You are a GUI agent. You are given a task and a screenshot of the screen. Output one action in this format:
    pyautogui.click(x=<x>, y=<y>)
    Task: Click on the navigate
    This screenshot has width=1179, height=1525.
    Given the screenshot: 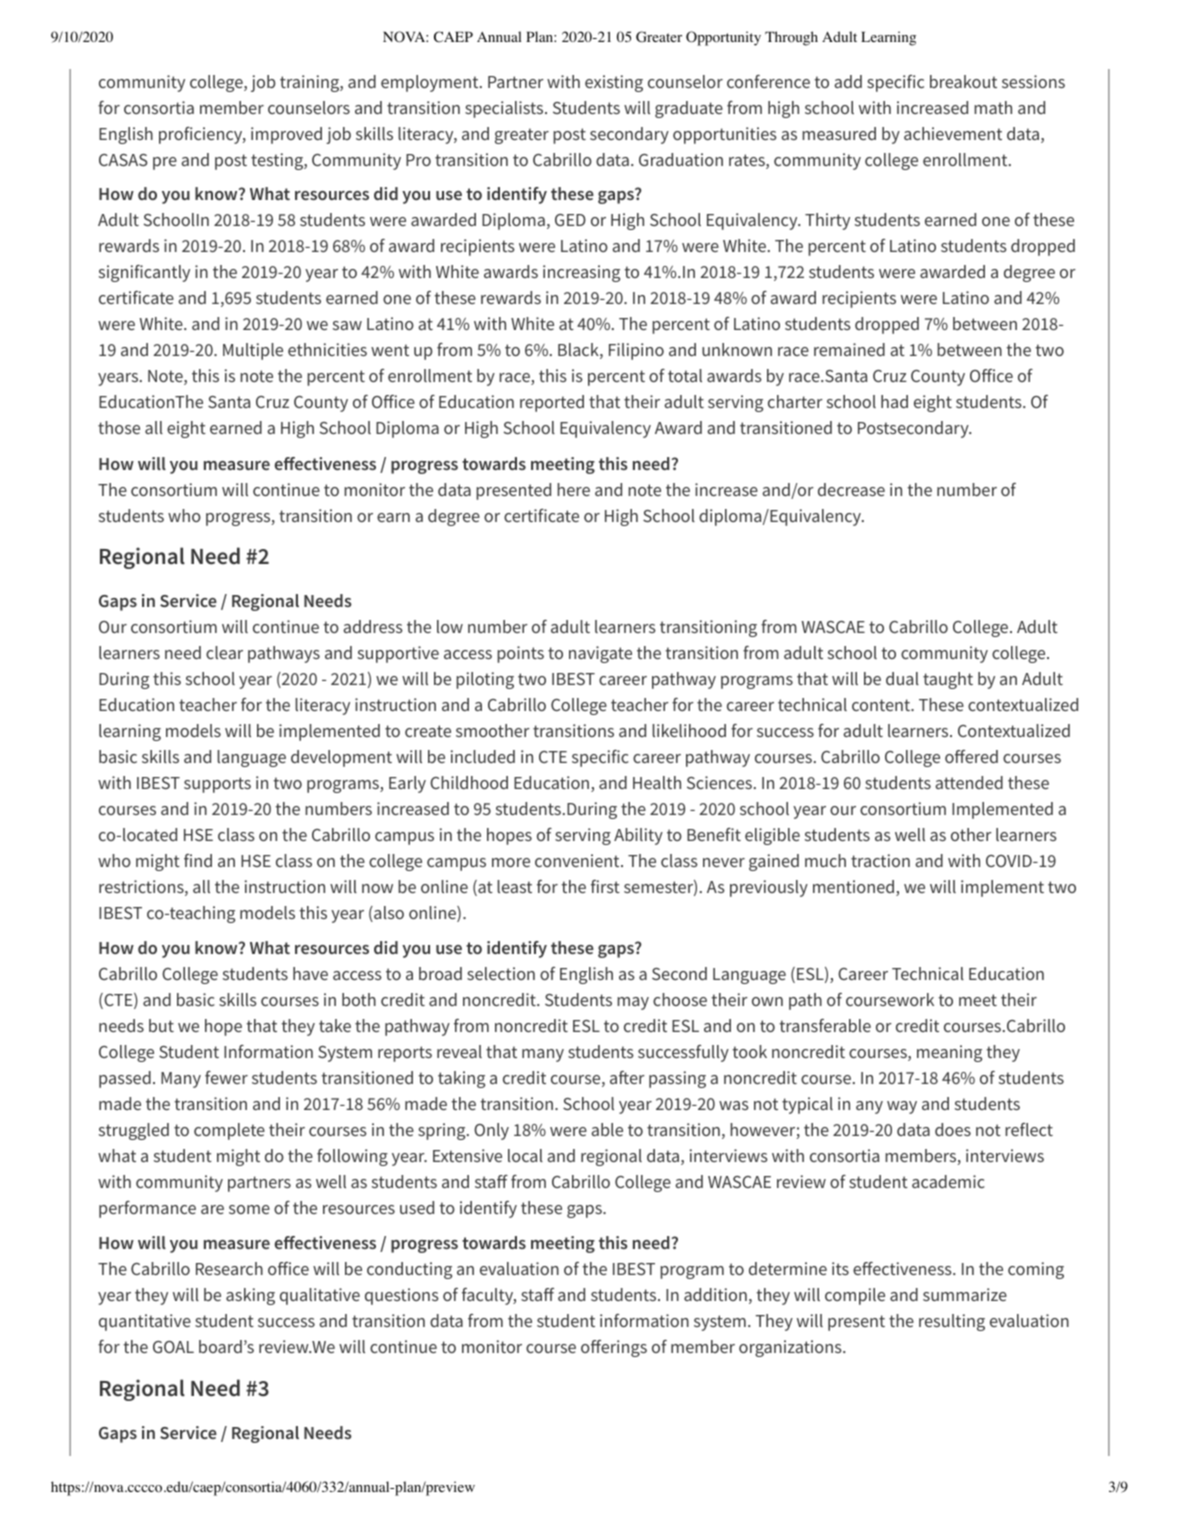 What is the action you would take?
    pyautogui.click(x=600, y=654)
